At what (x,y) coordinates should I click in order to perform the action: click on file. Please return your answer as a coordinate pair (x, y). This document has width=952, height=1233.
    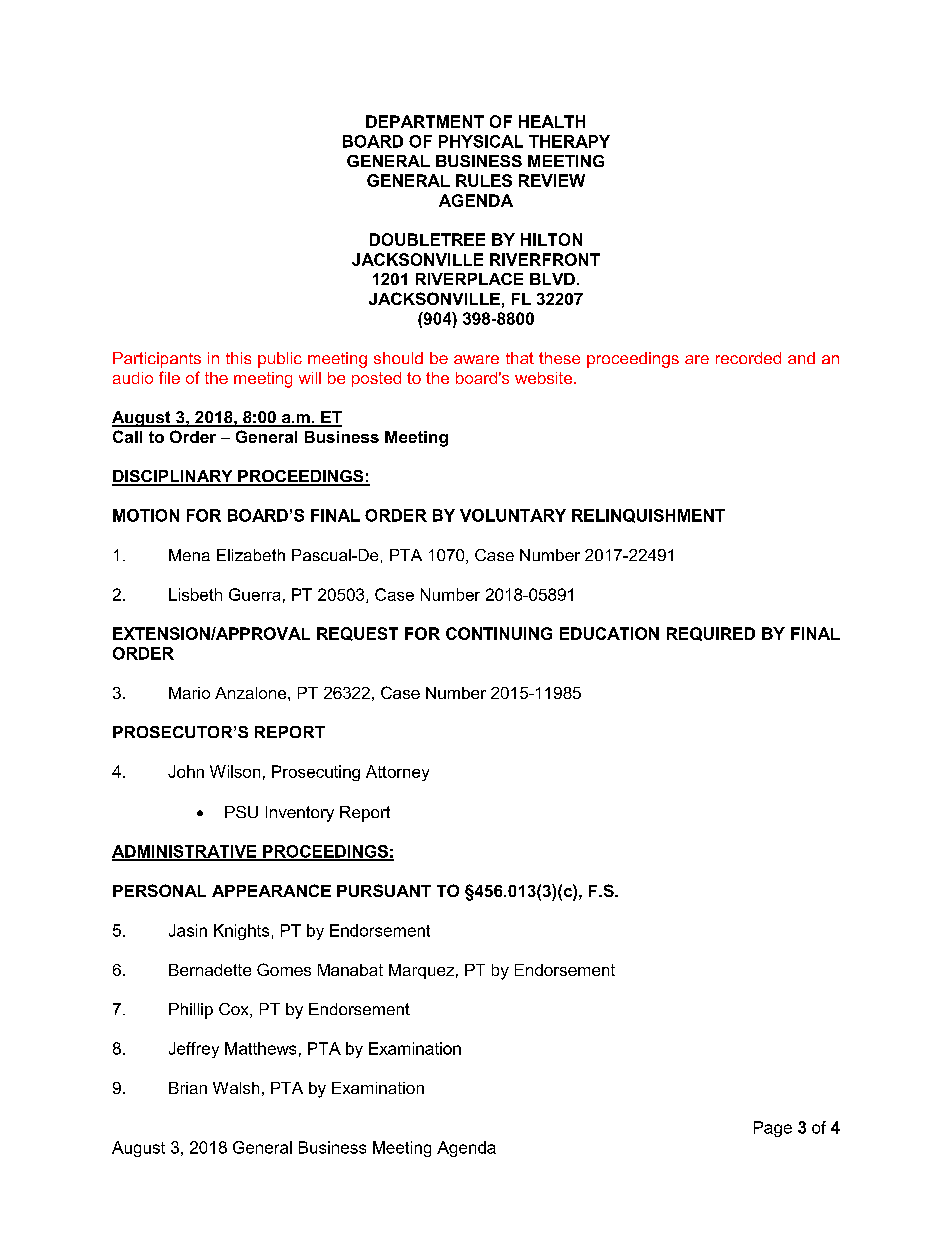
    Looking at the image, I should click on (169, 377).
